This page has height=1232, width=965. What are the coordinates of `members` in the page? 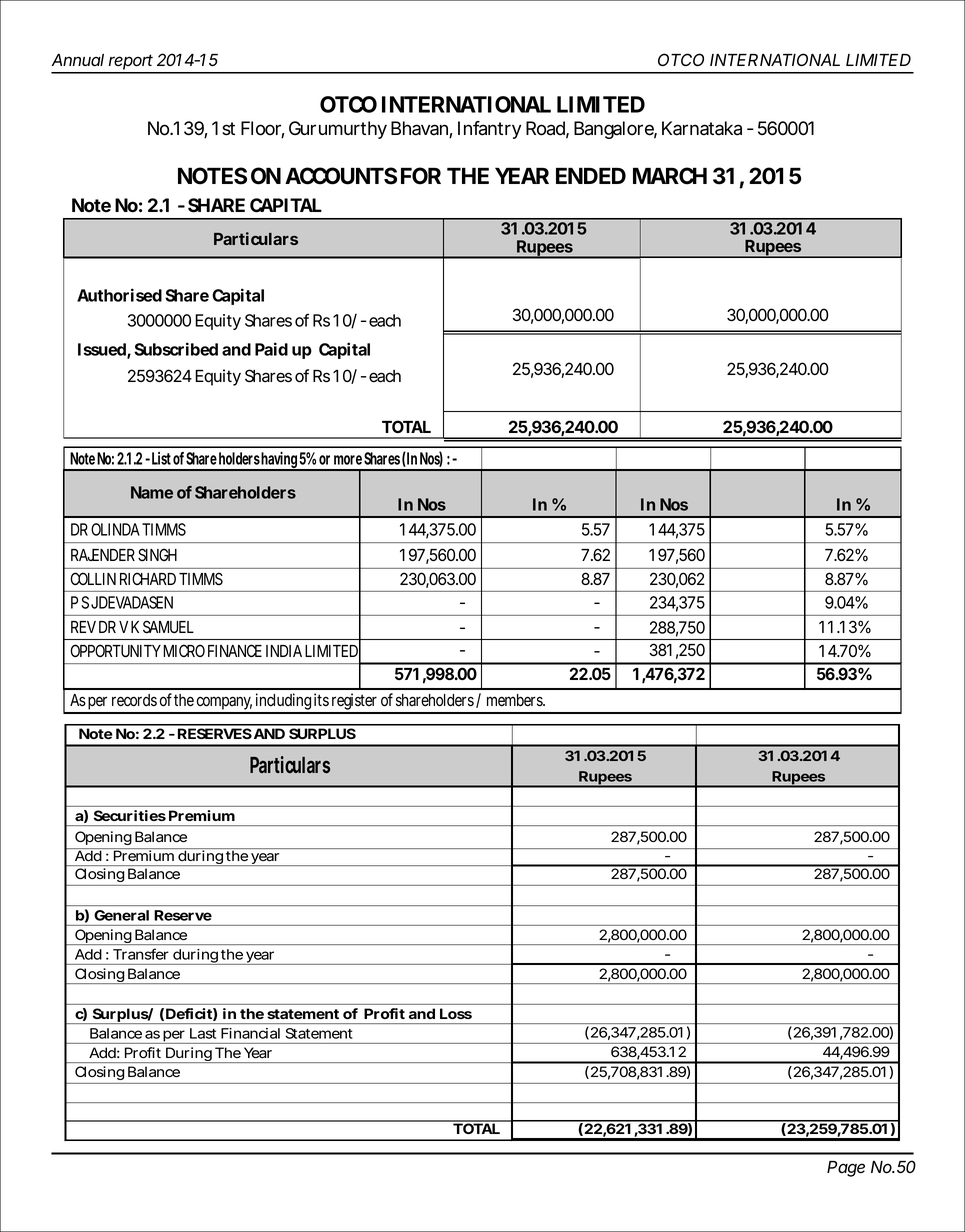 It's located at (516, 700).
